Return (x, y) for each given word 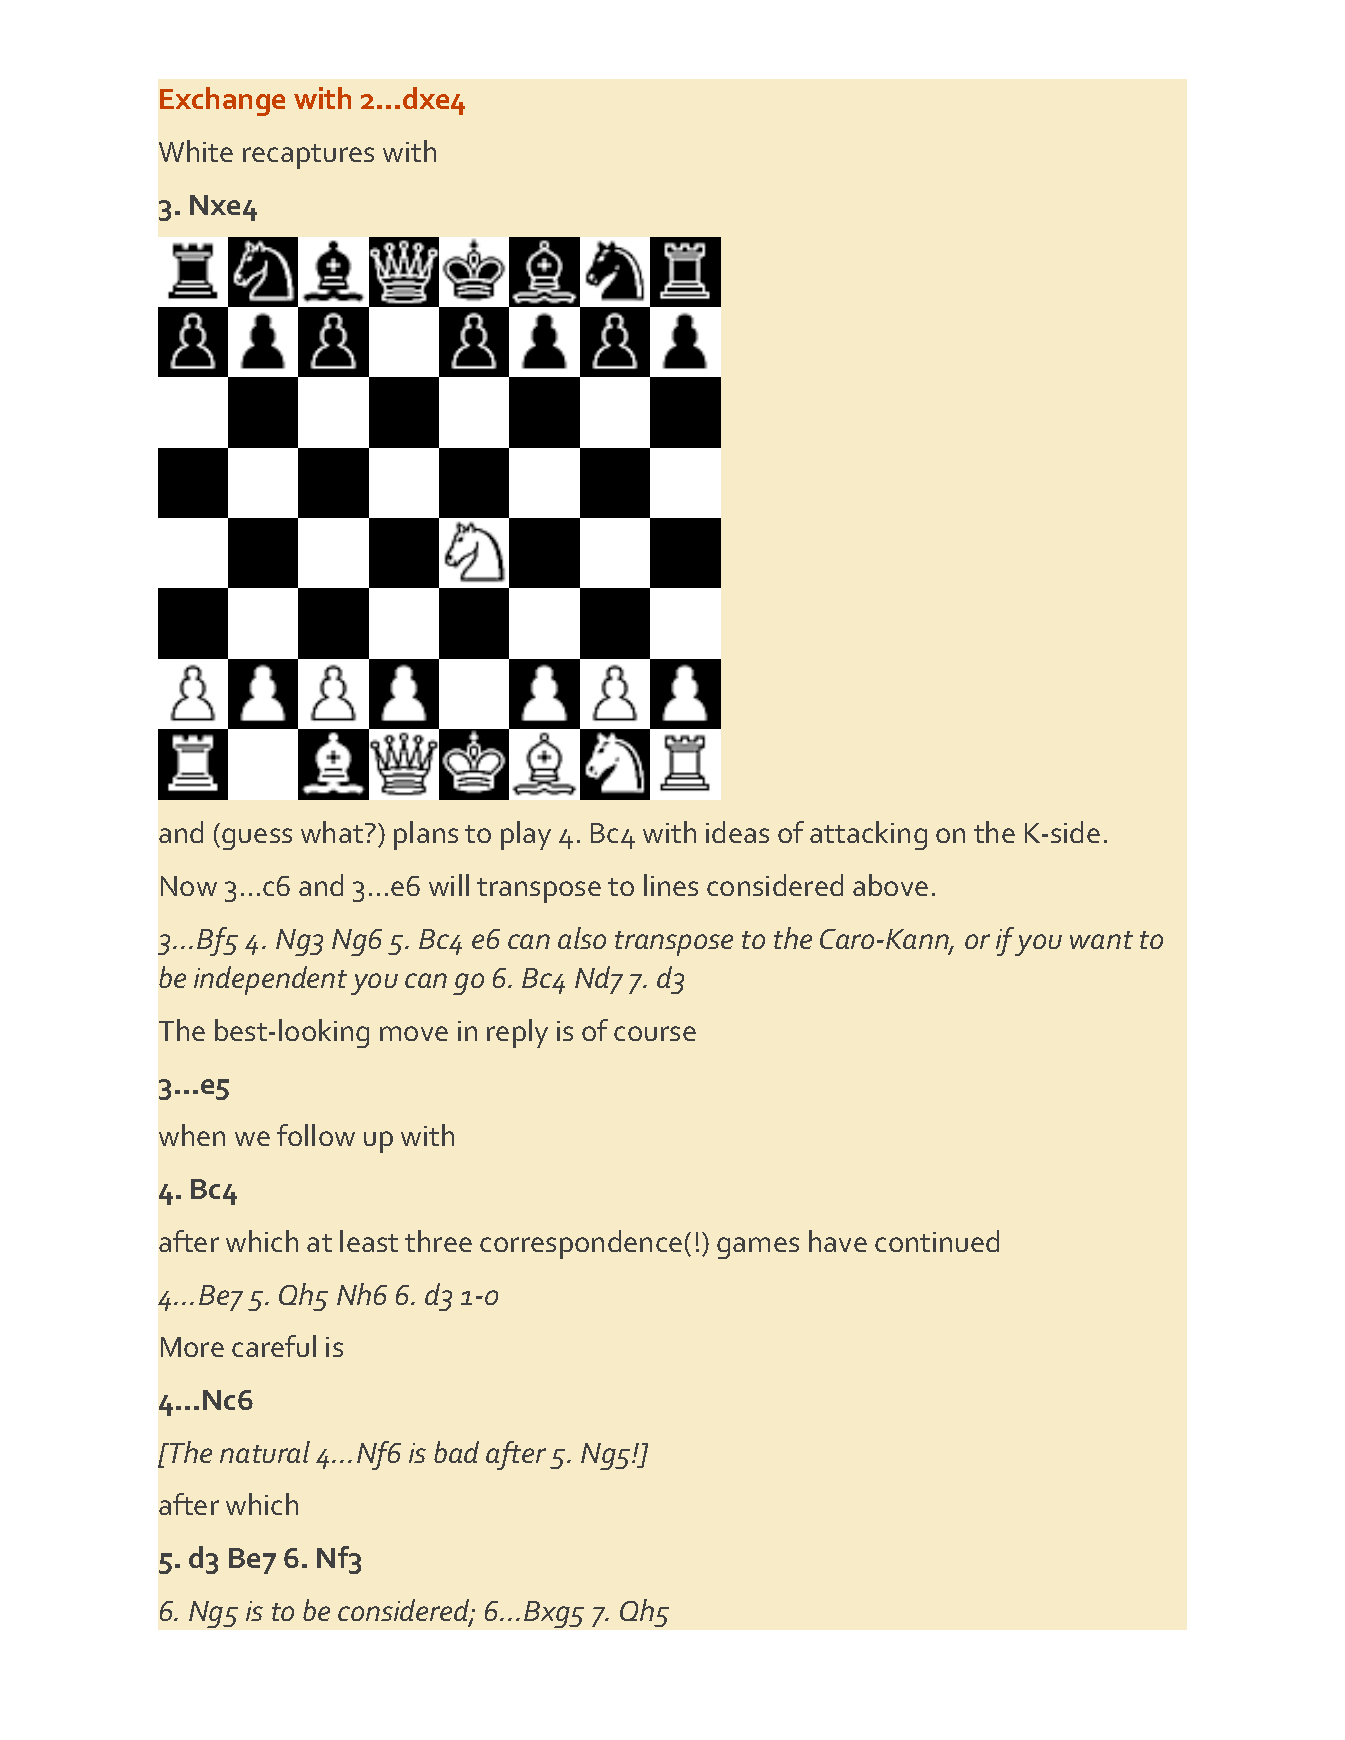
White (196, 151)
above (890, 885)
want (1101, 940)
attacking (868, 835)
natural (265, 1452)
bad (456, 1452)
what (333, 832)
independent (270, 980)
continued (937, 1241)
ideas (737, 832)
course (655, 1033)
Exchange (222, 101)
